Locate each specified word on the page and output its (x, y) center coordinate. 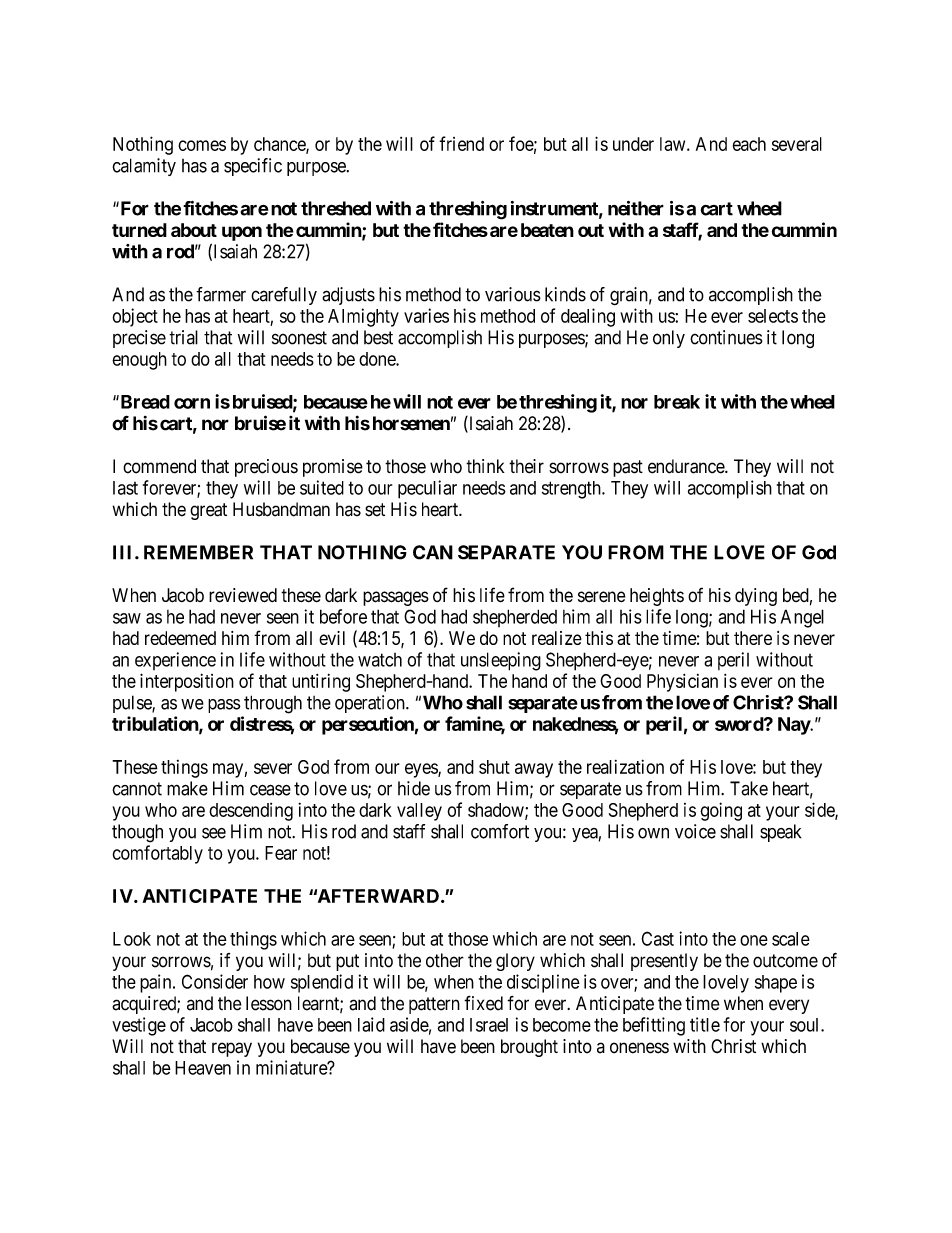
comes (202, 145)
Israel (489, 1025)
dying (756, 597)
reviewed (243, 595)
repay (232, 1049)
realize (557, 638)
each (749, 144)
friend (461, 143)
